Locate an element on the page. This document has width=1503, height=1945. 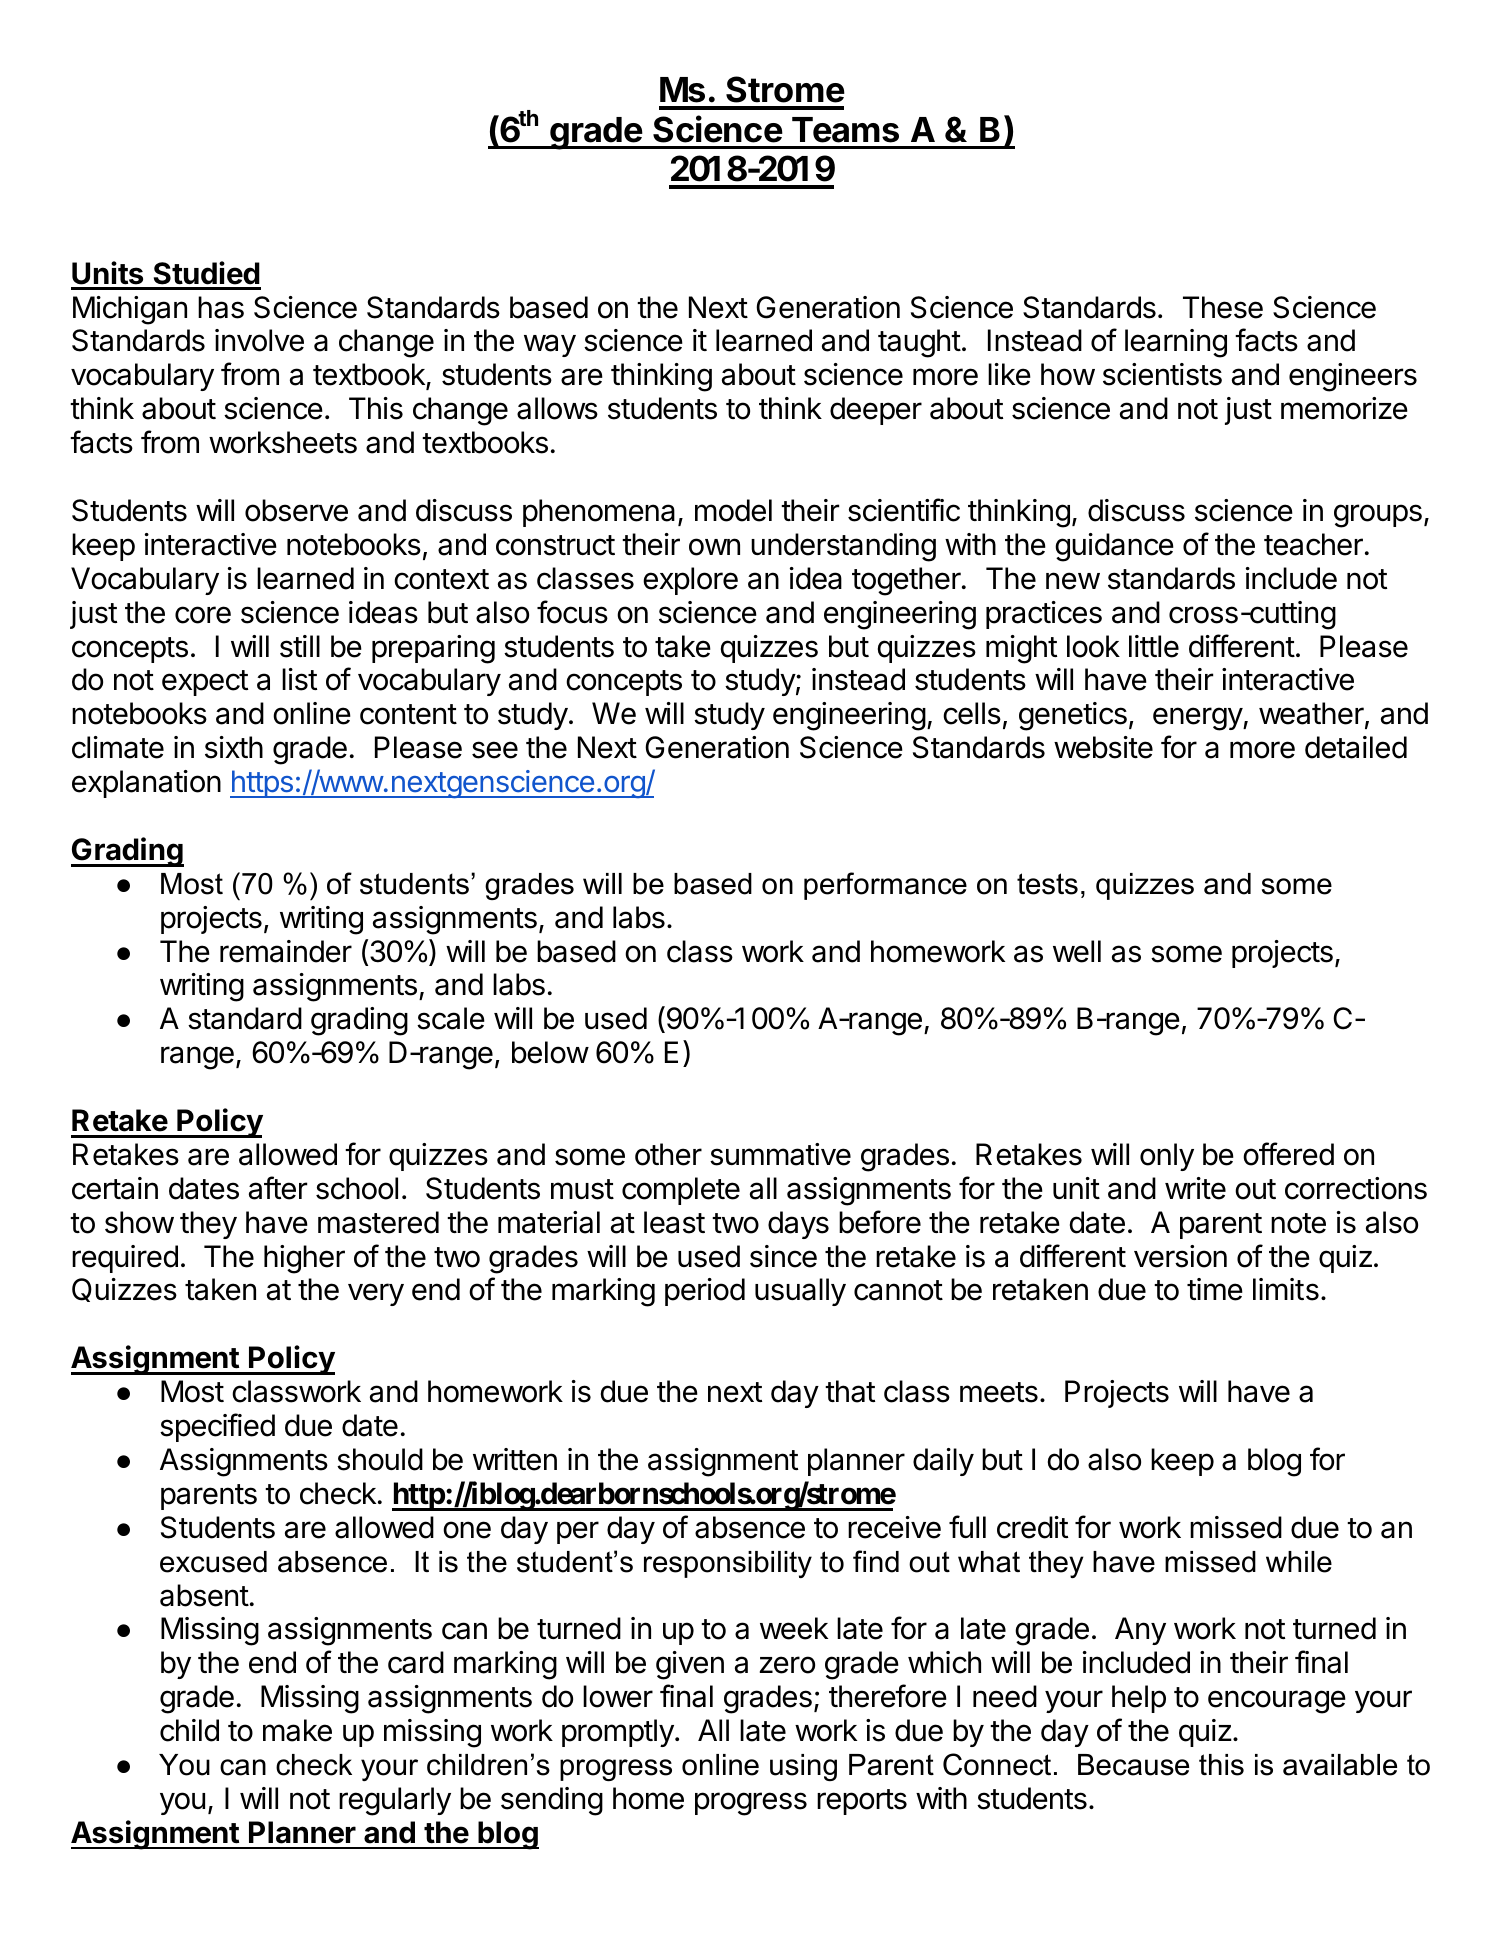
These is located at coordinates (1223, 307).
